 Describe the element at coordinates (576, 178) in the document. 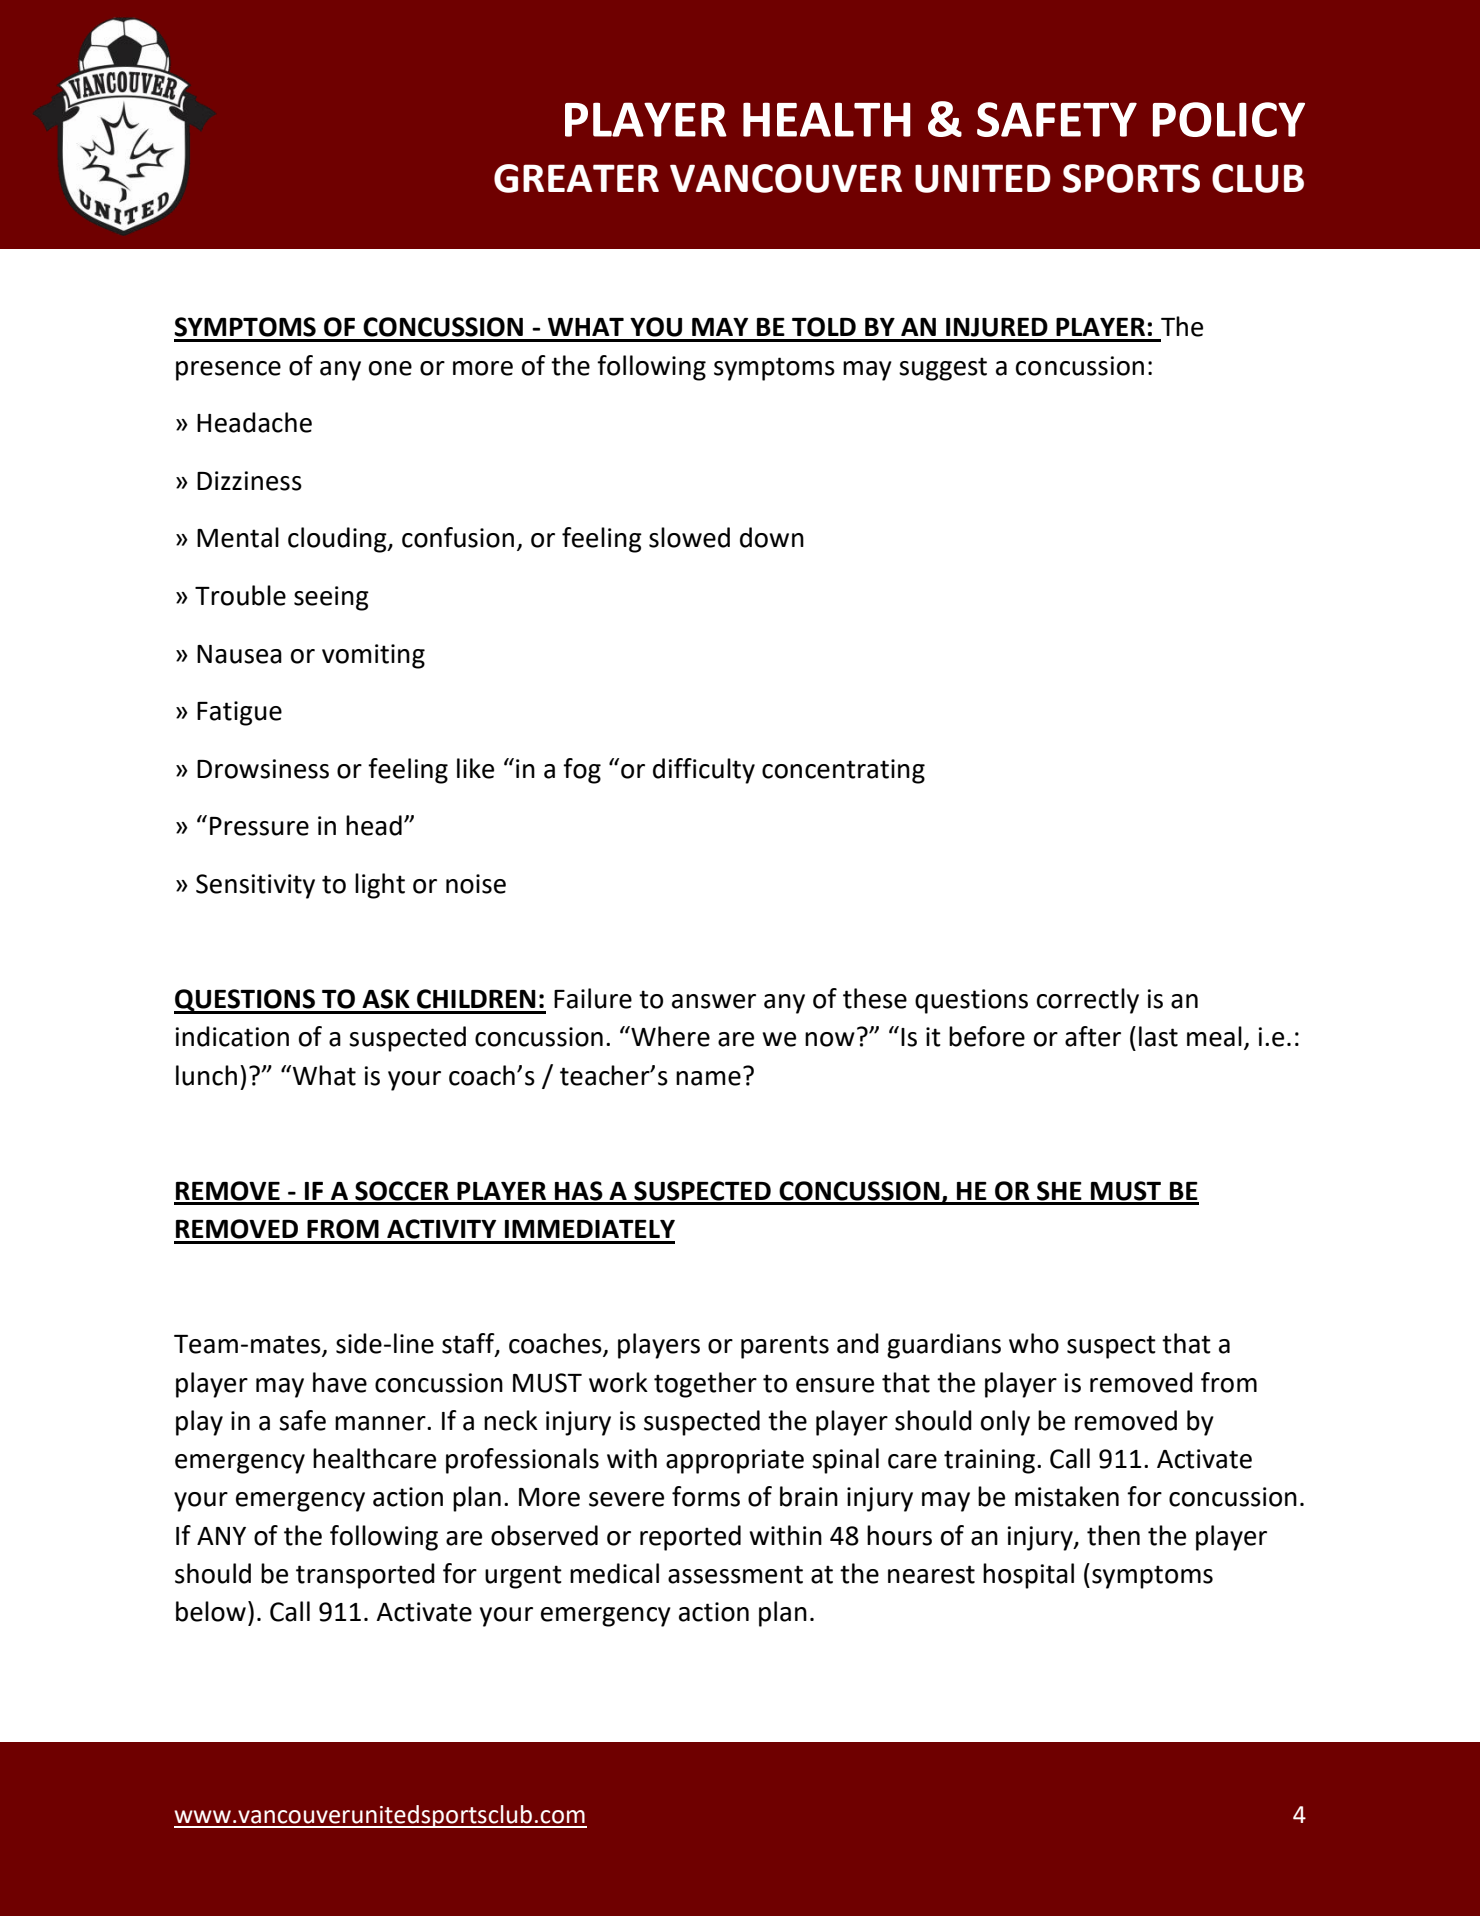

I see `GREATER` at that location.
